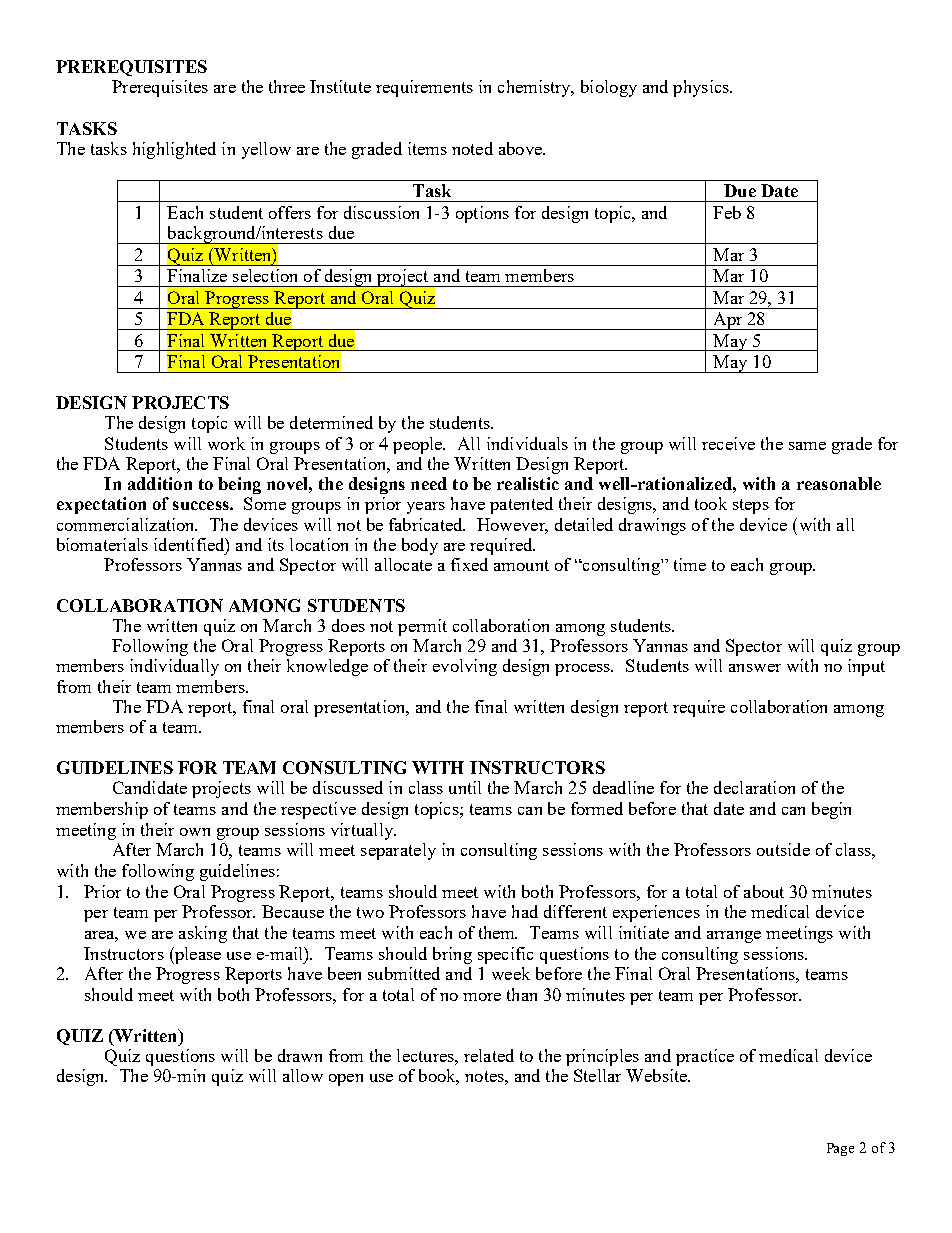  Describe the element at coordinates (472, 148) in the image. I see `noted` at that location.
